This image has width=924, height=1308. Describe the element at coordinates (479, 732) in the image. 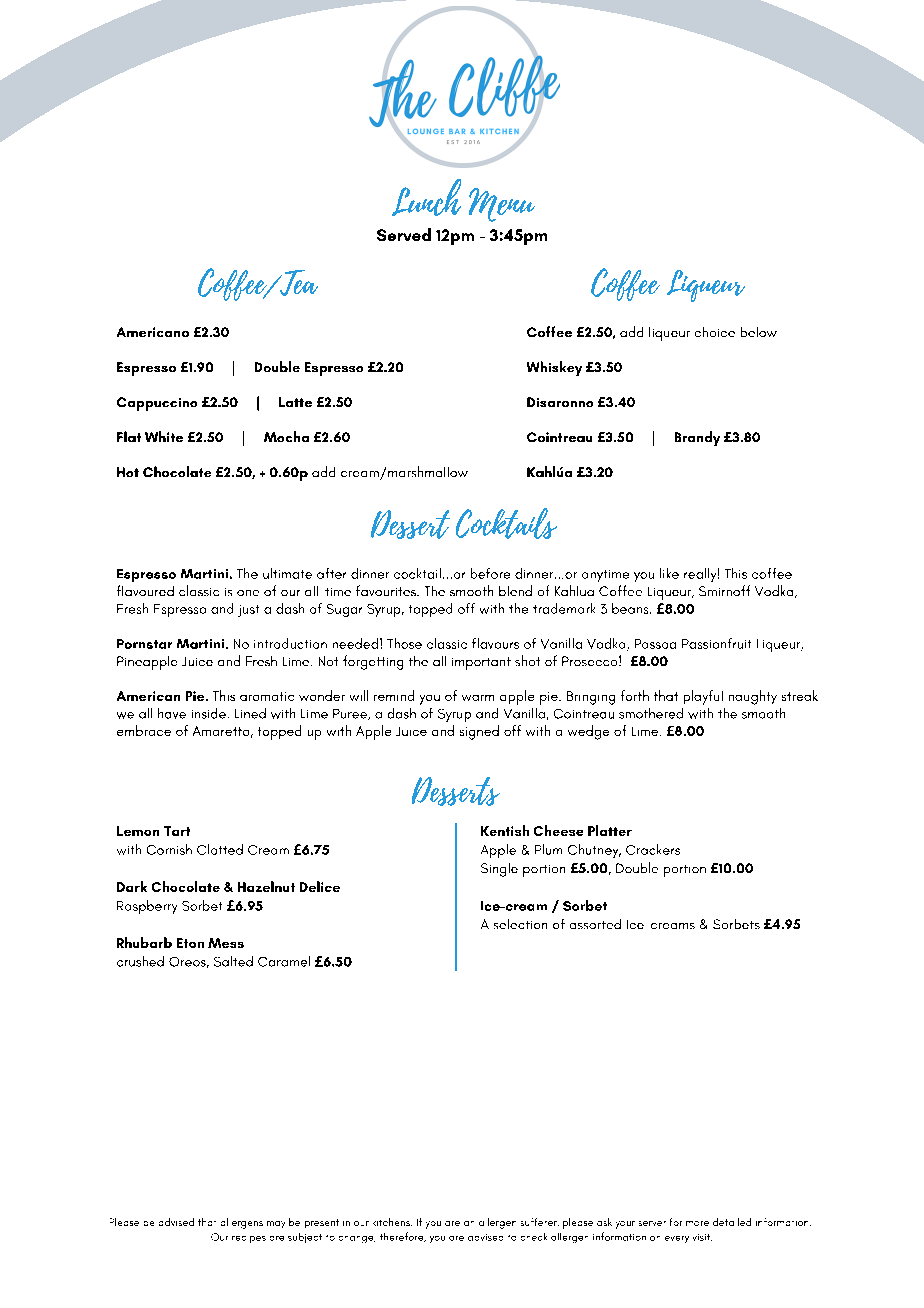

I see `signed` at that location.
